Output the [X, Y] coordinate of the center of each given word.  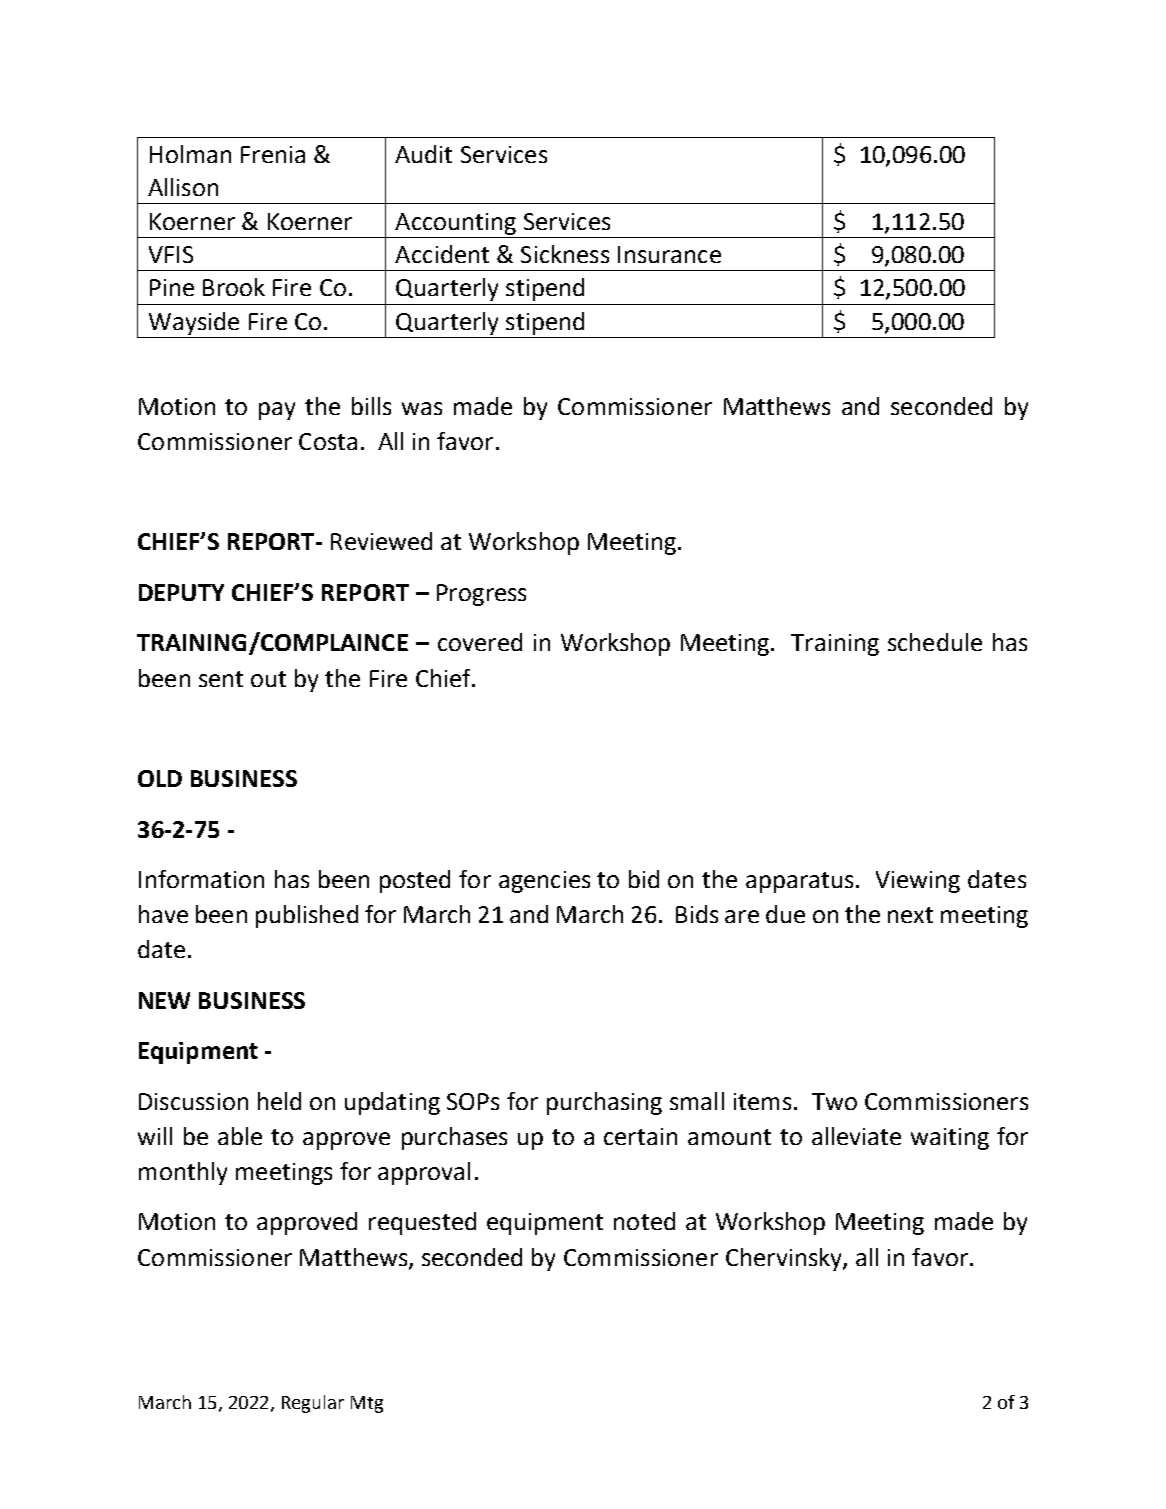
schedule [935, 642]
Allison [183, 187]
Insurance [669, 254]
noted [644, 1221]
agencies [544, 882]
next [910, 915]
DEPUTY [181, 592]
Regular [313, 1404]
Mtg [367, 1404]
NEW [164, 1000]
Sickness [565, 254]
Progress [481, 595]
